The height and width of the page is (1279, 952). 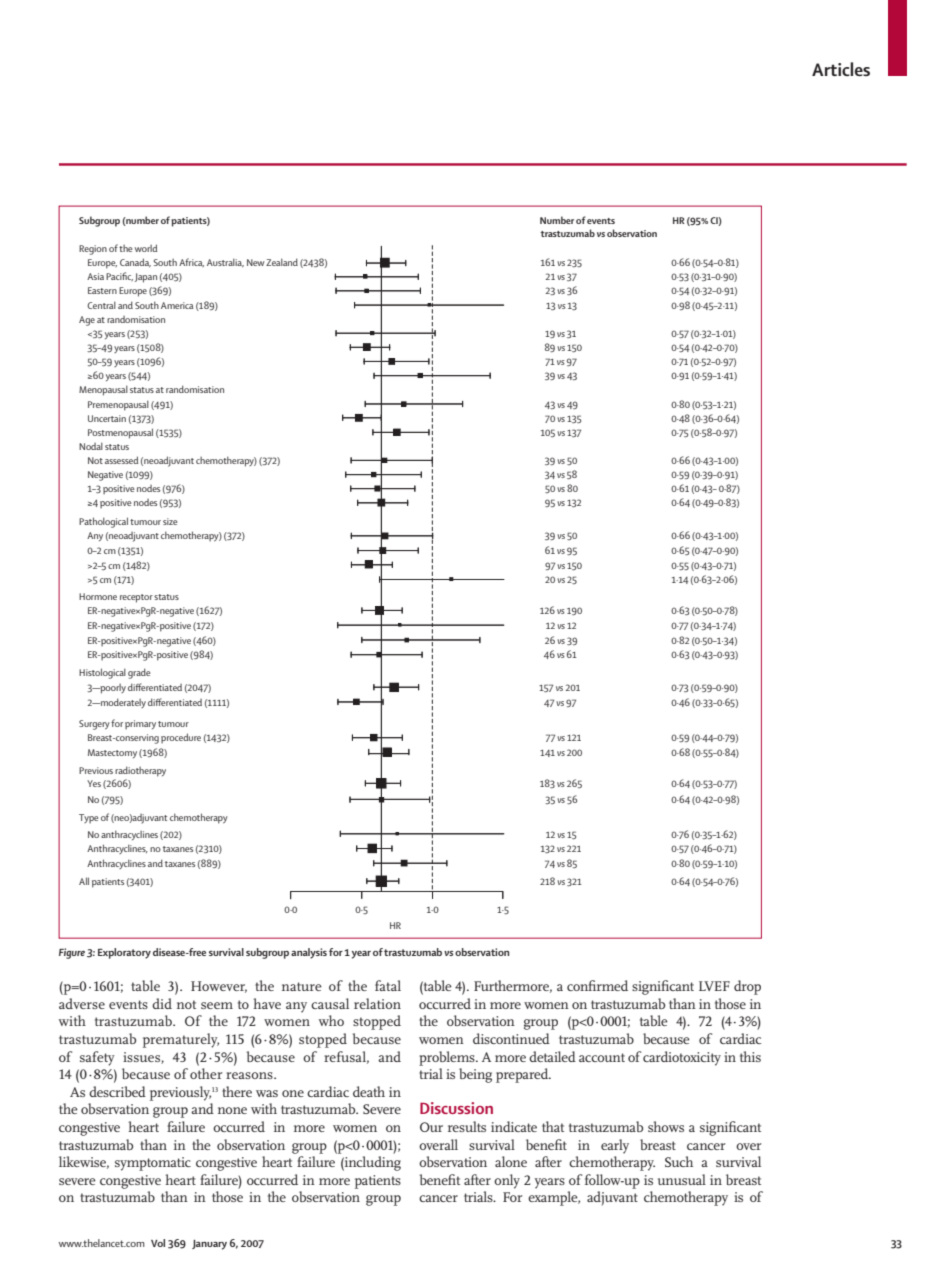 I want to click on only, so click(x=507, y=1181).
